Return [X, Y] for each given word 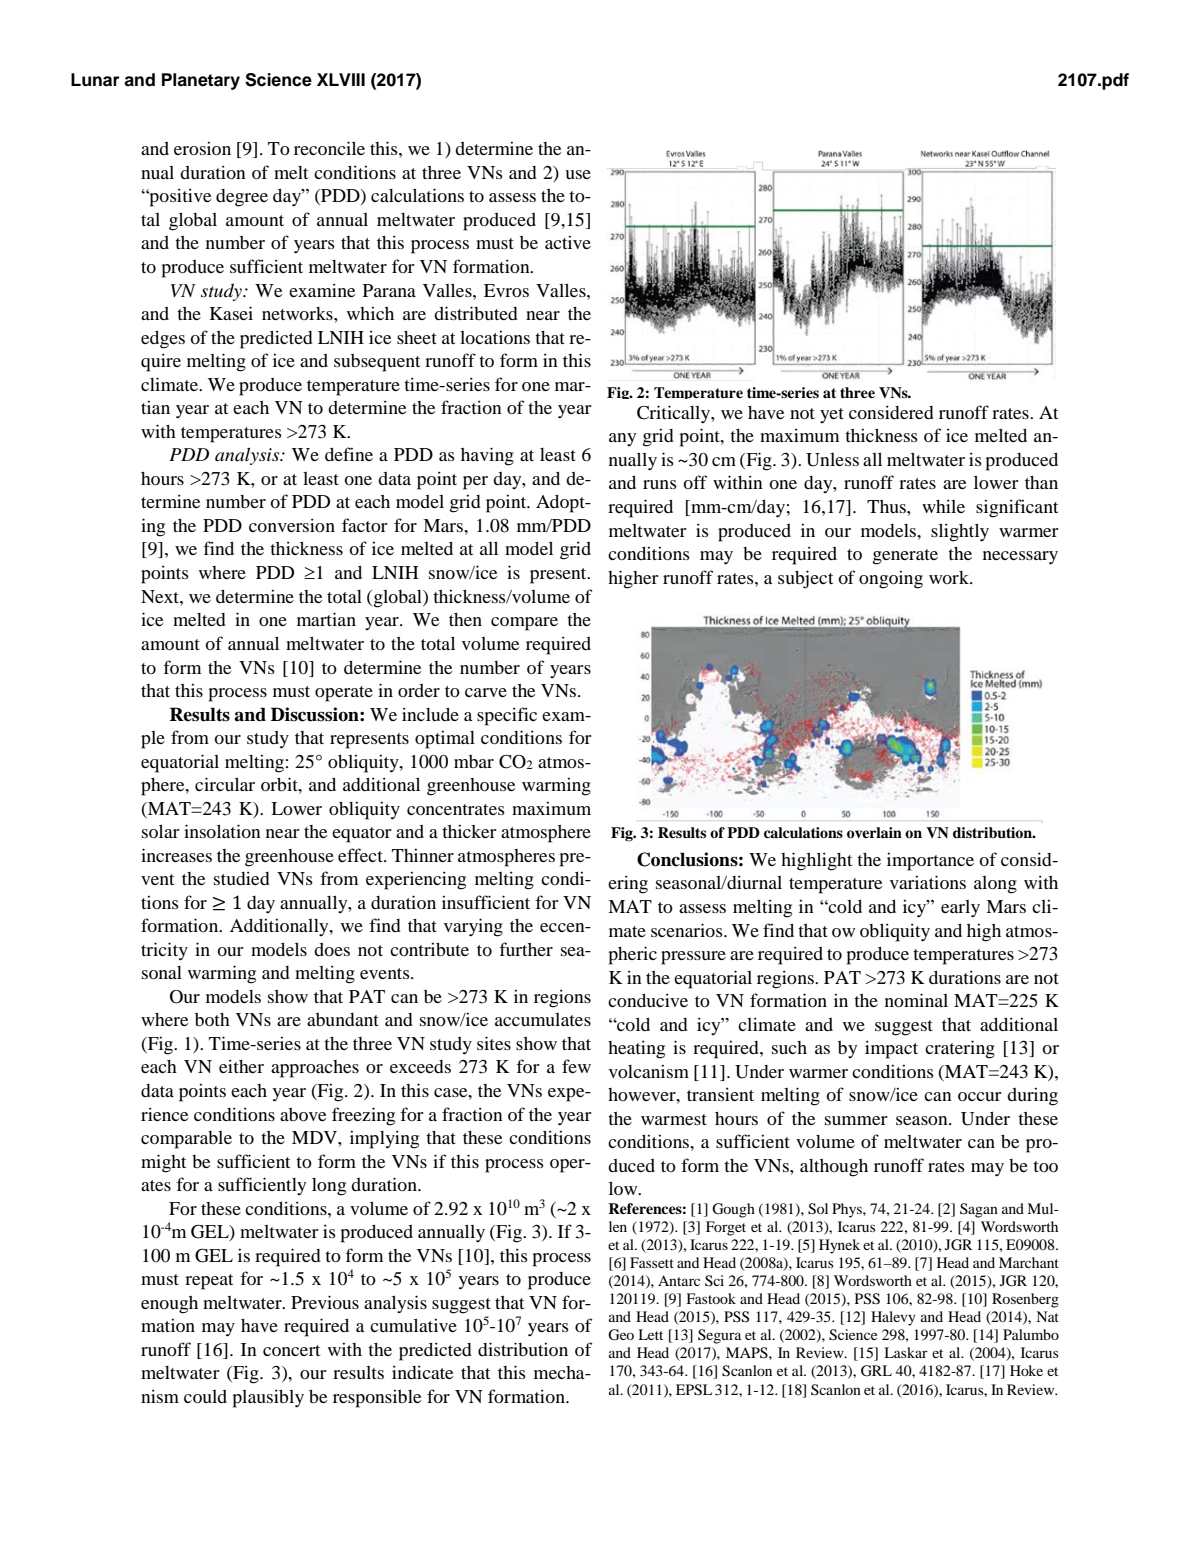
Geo [621, 1335]
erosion [202, 148]
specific [507, 716]
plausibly [268, 1398]
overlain [874, 833]
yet [832, 415]
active [568, 242]
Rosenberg [1025, 1300]
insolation [222, 831]
